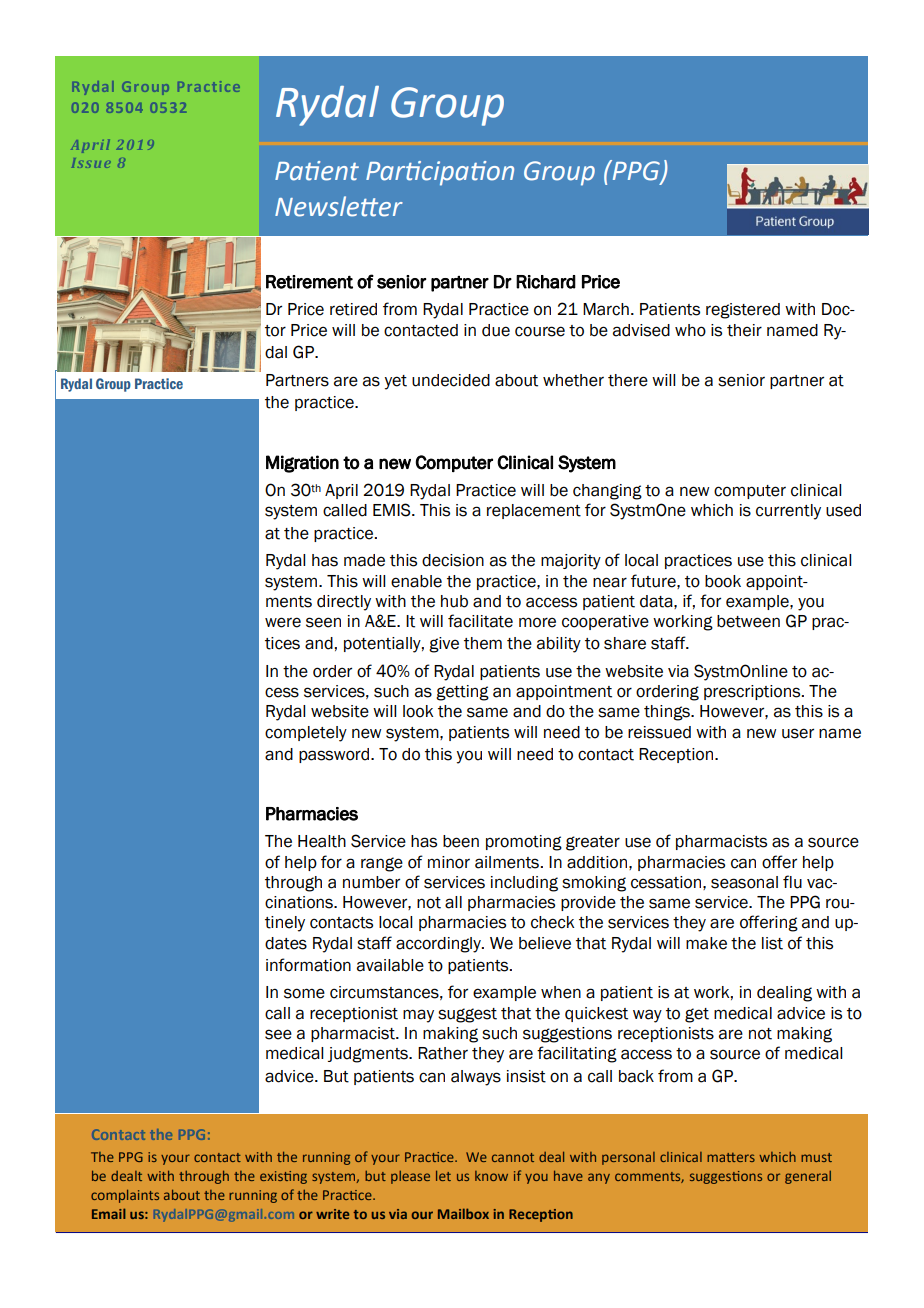 The width and height of the screenshot is (924, 1308). Describe the element at coordinates (753, 692) in the screenshot. I see `prescriptions` at that location.
